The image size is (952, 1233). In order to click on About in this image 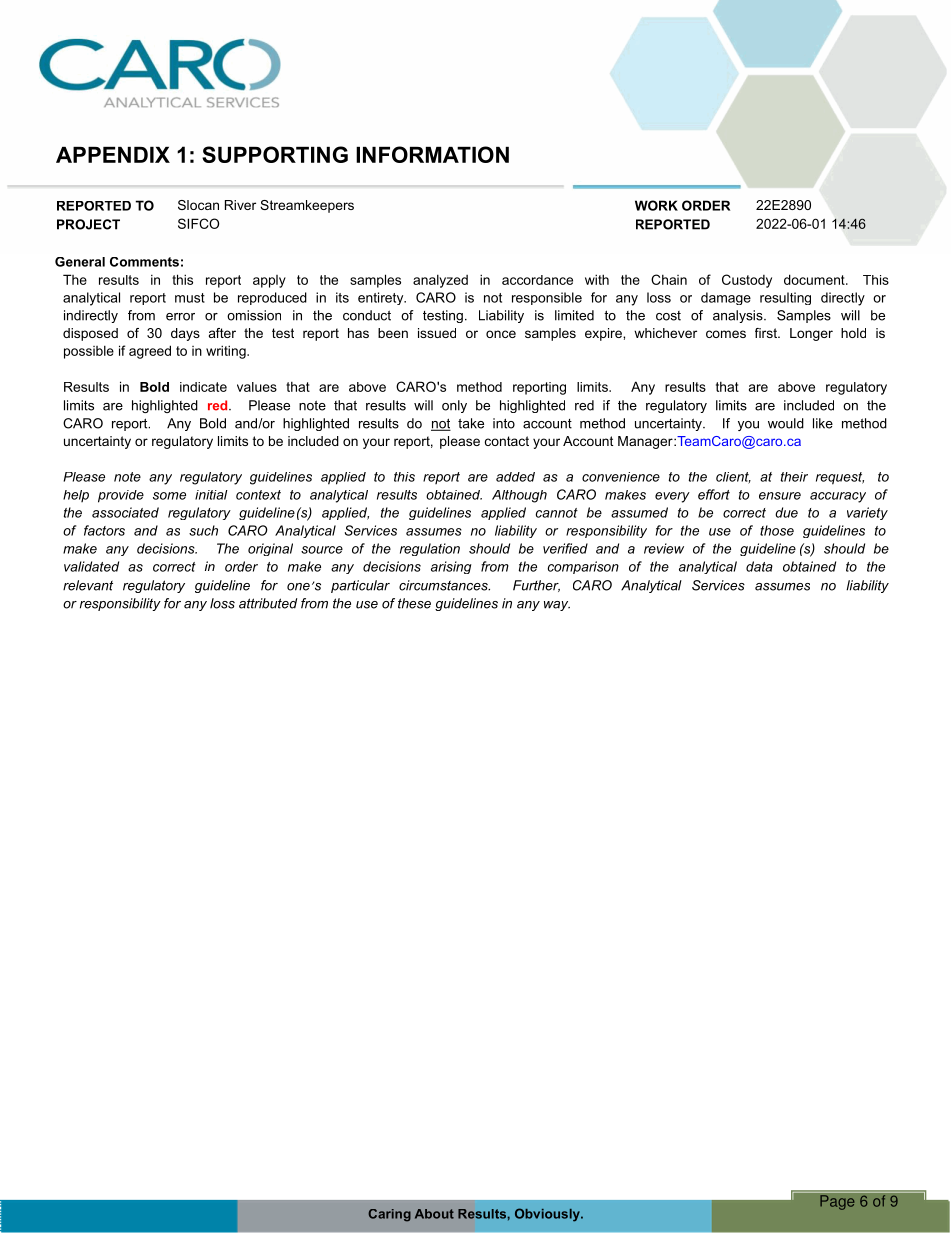, I will do `click(434, 1214)`.
